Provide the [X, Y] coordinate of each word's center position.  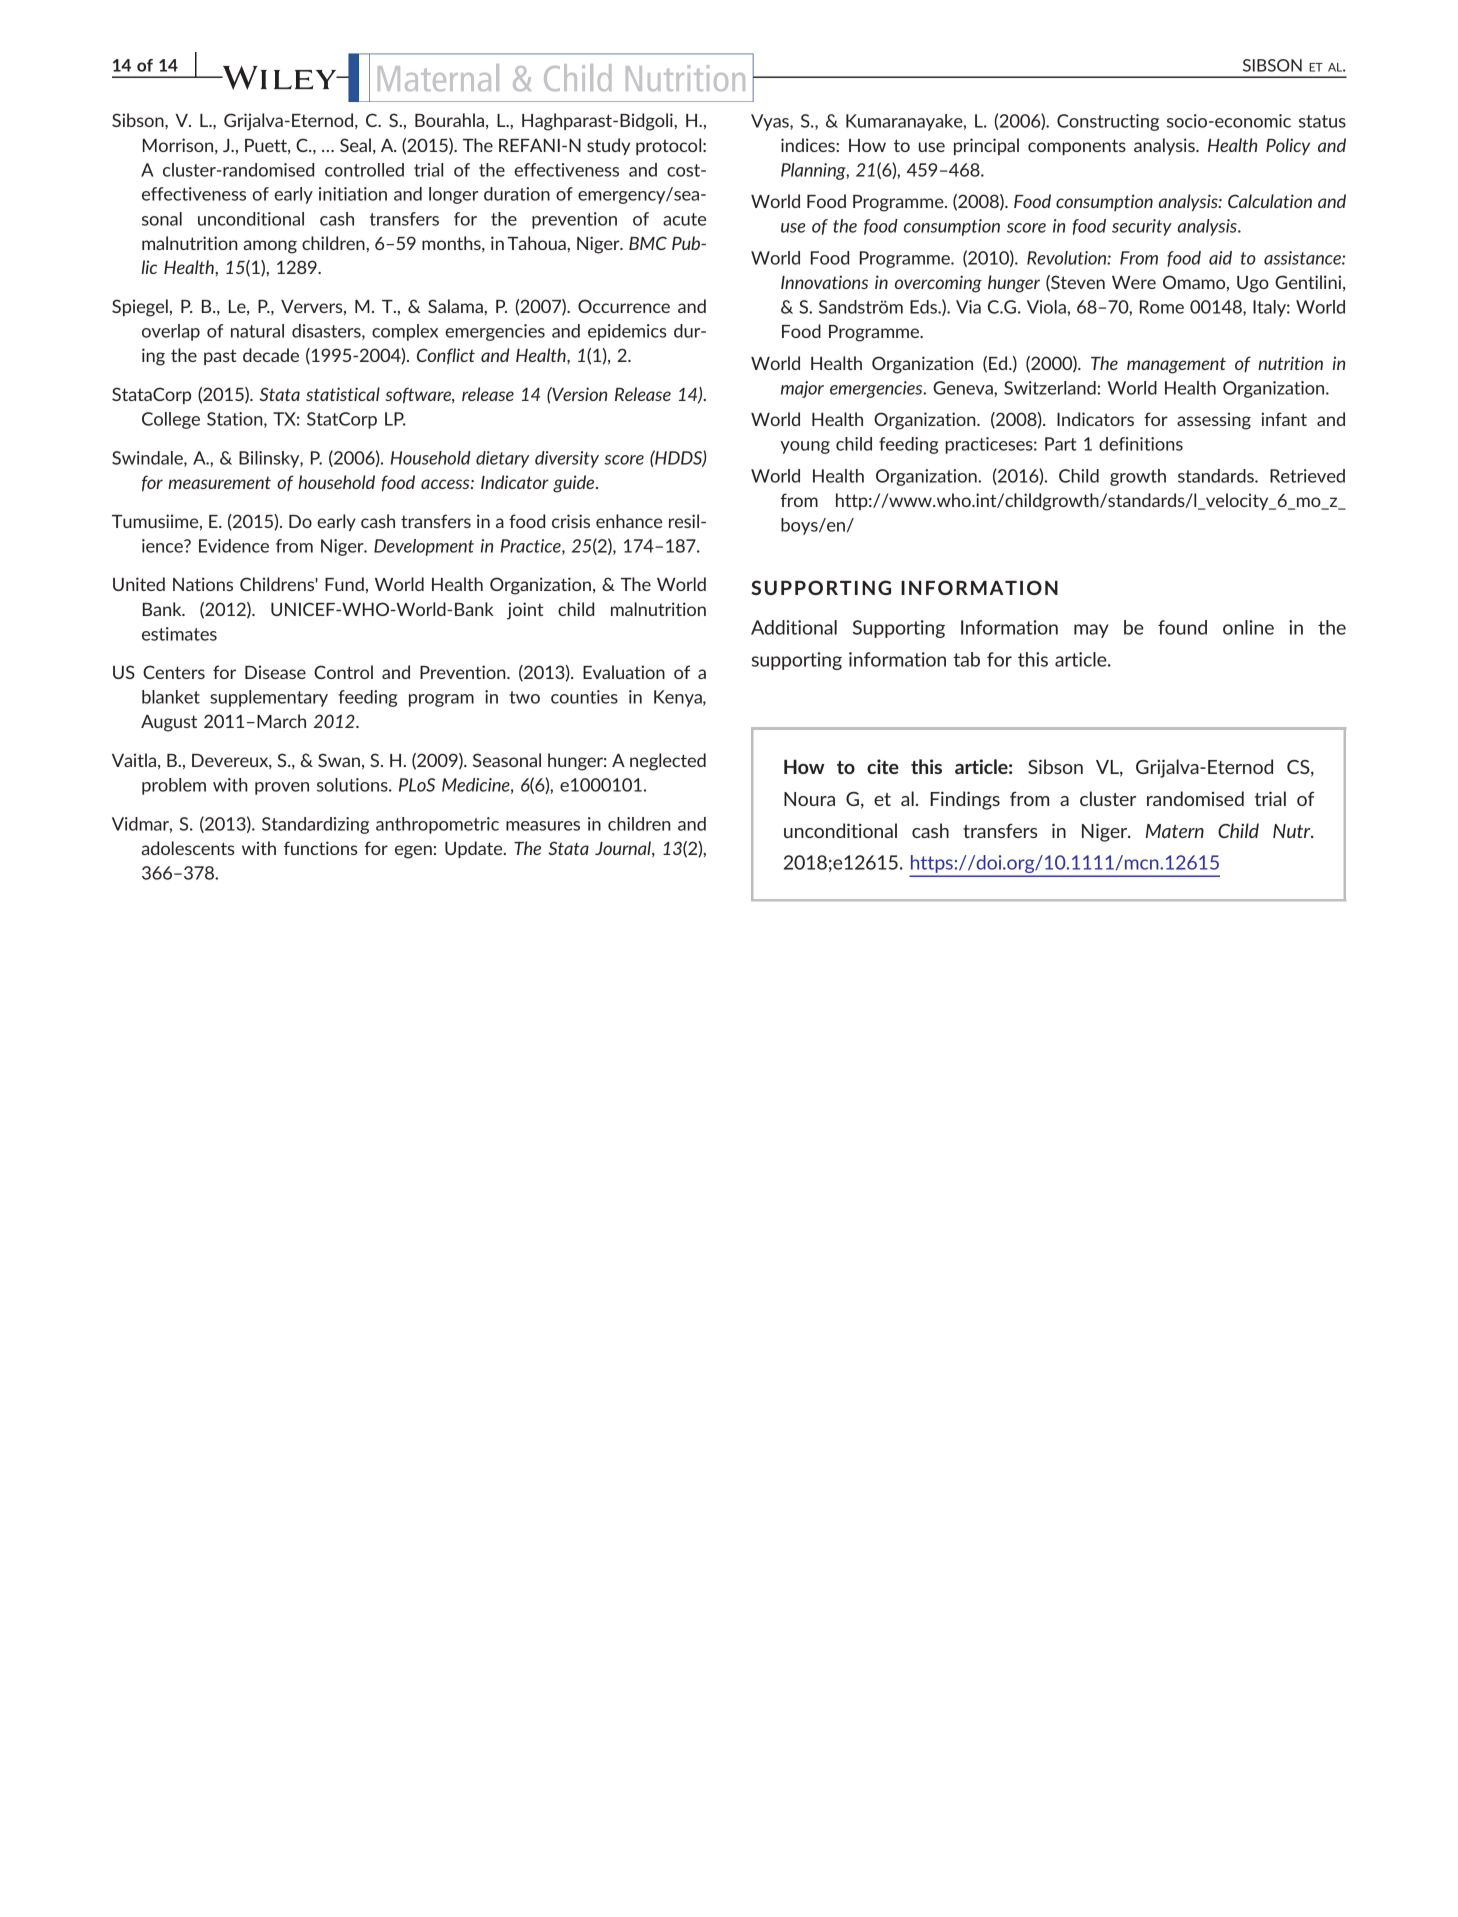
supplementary [269, 698]
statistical [343, 394]
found [1182, 627]
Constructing [1108, 122]
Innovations [824, 282]
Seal [355, 145]
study [608, 146]
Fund [344, 584]
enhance [629, 521]
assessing [1214, 421]
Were [1134, 282]
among [270, 247]
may [1091, 631]
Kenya [679, 698]
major [802, 389]
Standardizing [315, 825]
